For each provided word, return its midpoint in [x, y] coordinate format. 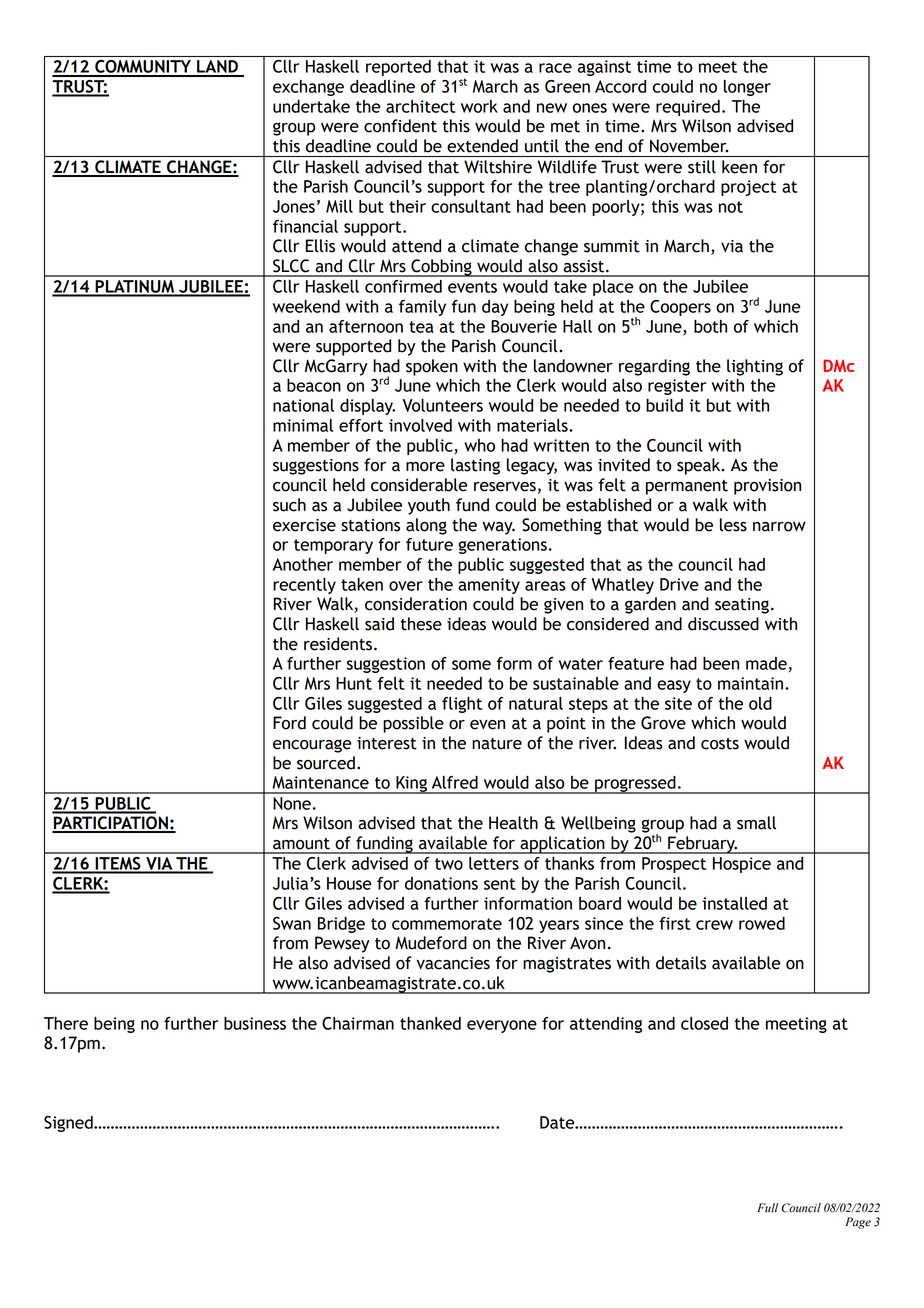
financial [305, 226]
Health [513, 823]
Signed [69, 1124]
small [756, 823]
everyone [502, 1026]
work [479, 106]
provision [767, 487]
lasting [475, 466]
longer [747, 88]
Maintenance [320, 782]
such [289, 505]
